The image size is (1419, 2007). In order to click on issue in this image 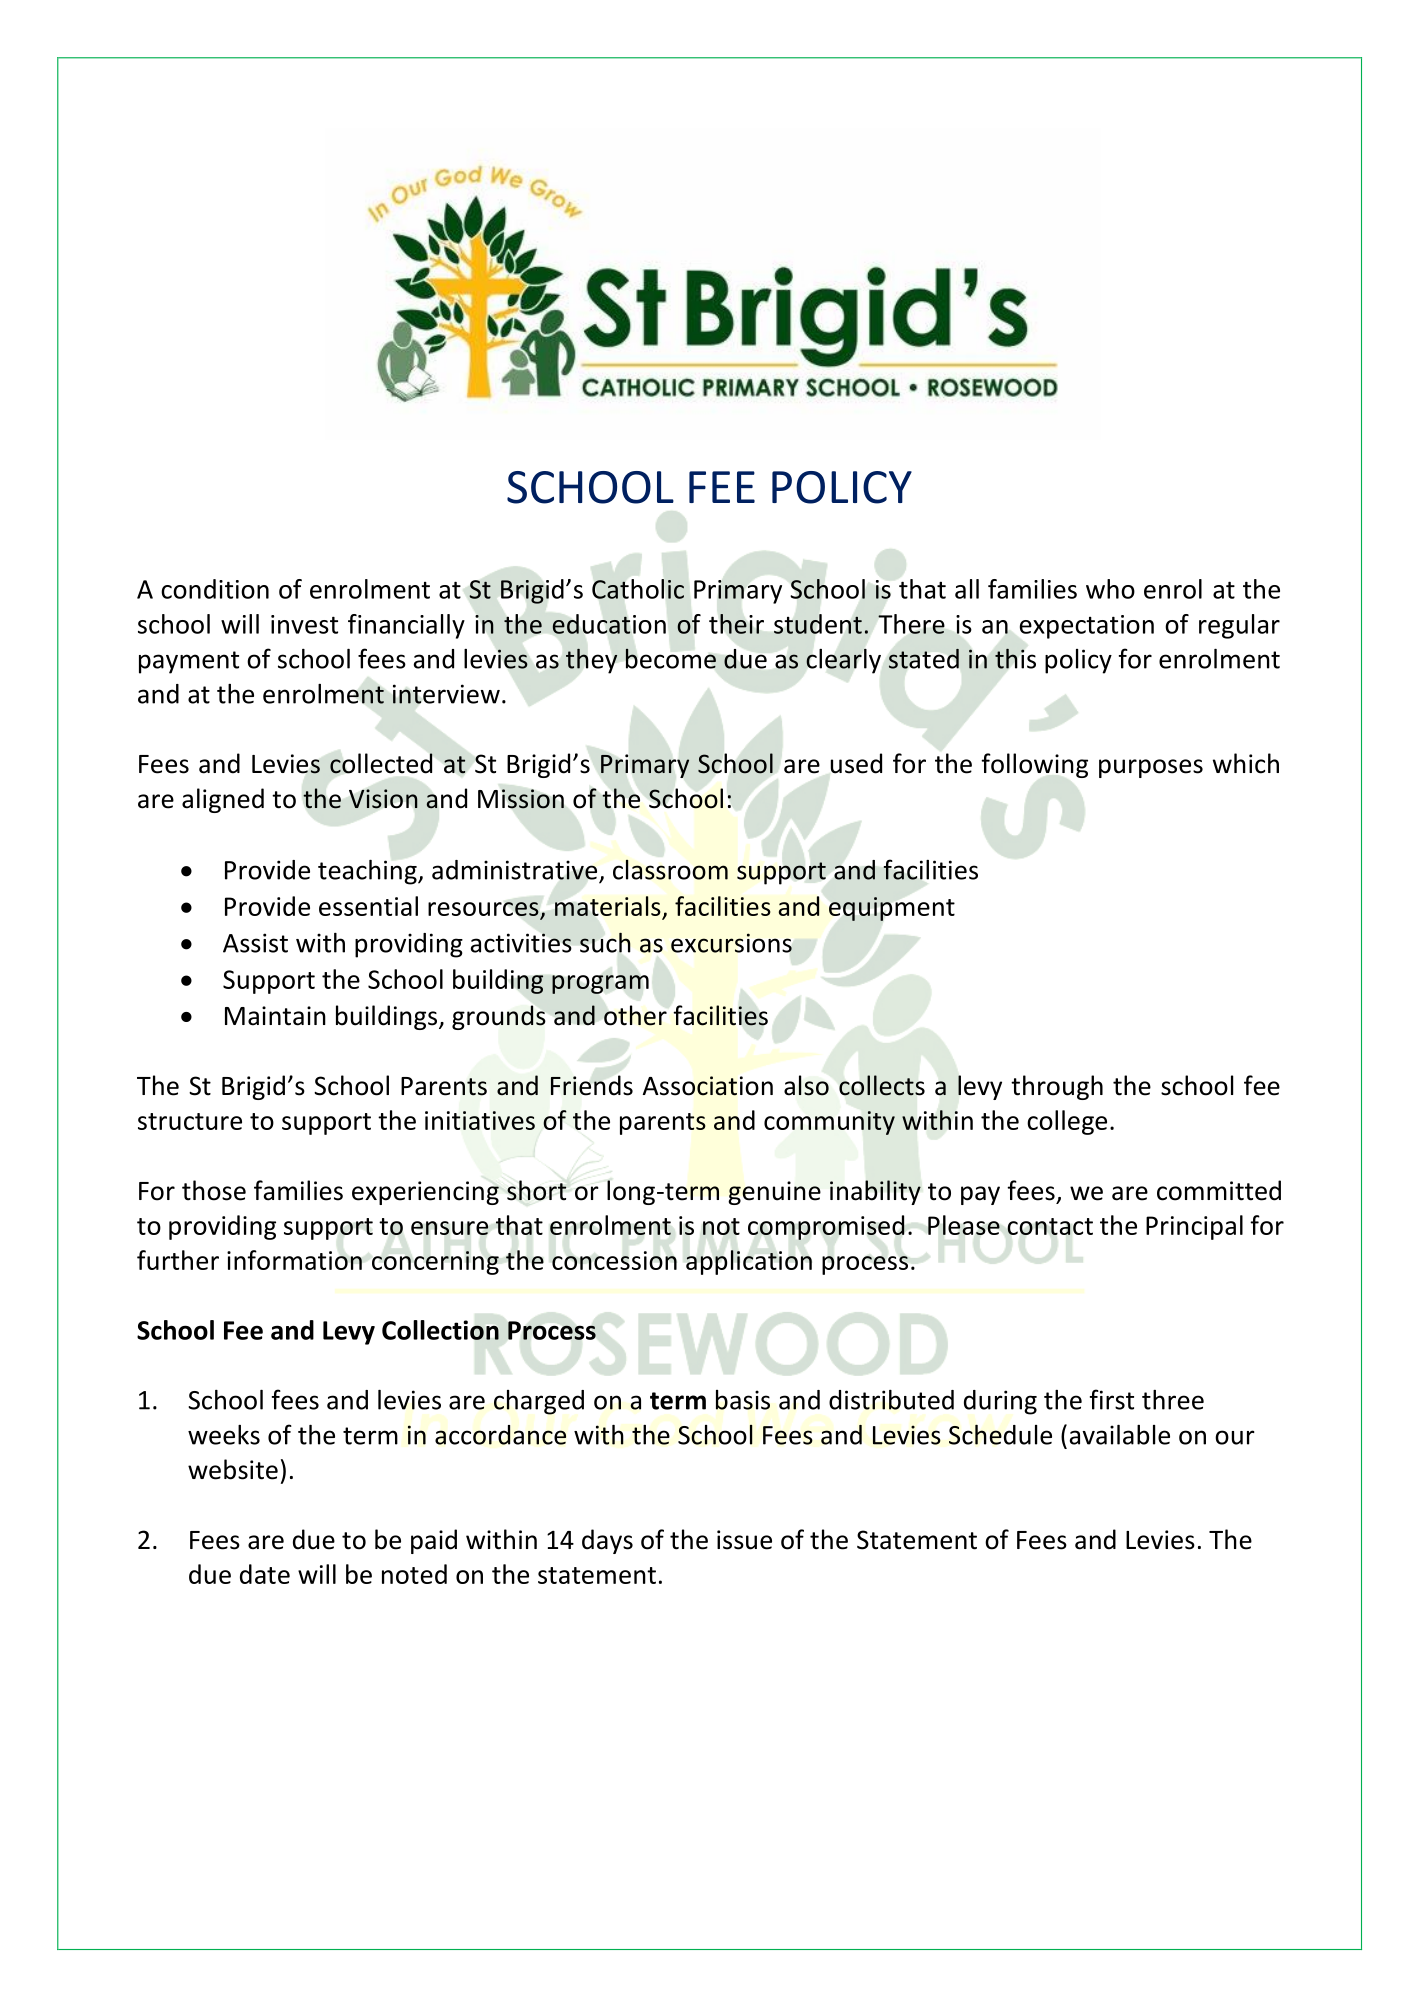, I will do `click(744, 1540)`.
